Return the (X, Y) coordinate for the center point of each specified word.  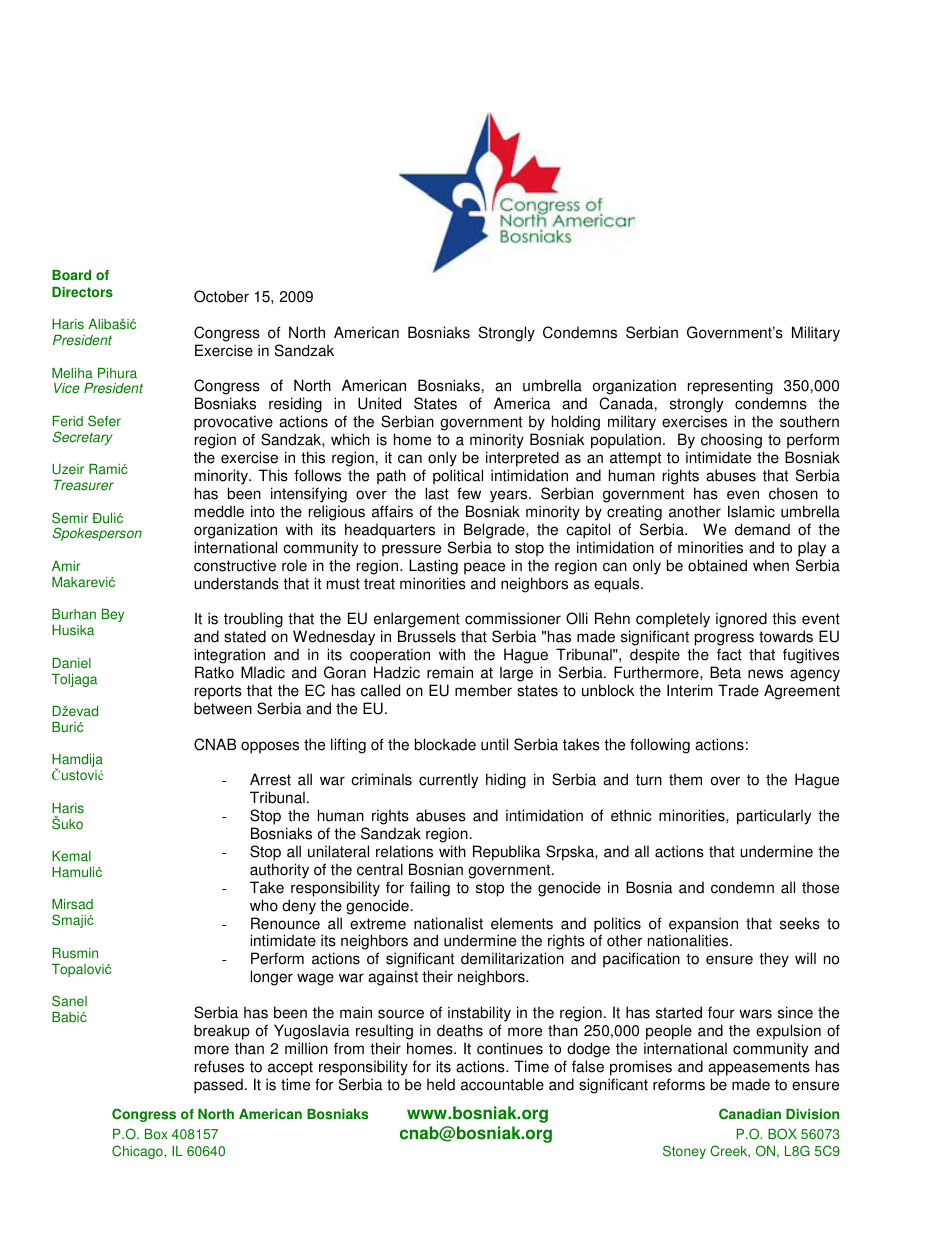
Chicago (138, 1152)
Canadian (750, 1114)
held (441, 1084)
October (221, 296)
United (379, 403)
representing (730, 388)
